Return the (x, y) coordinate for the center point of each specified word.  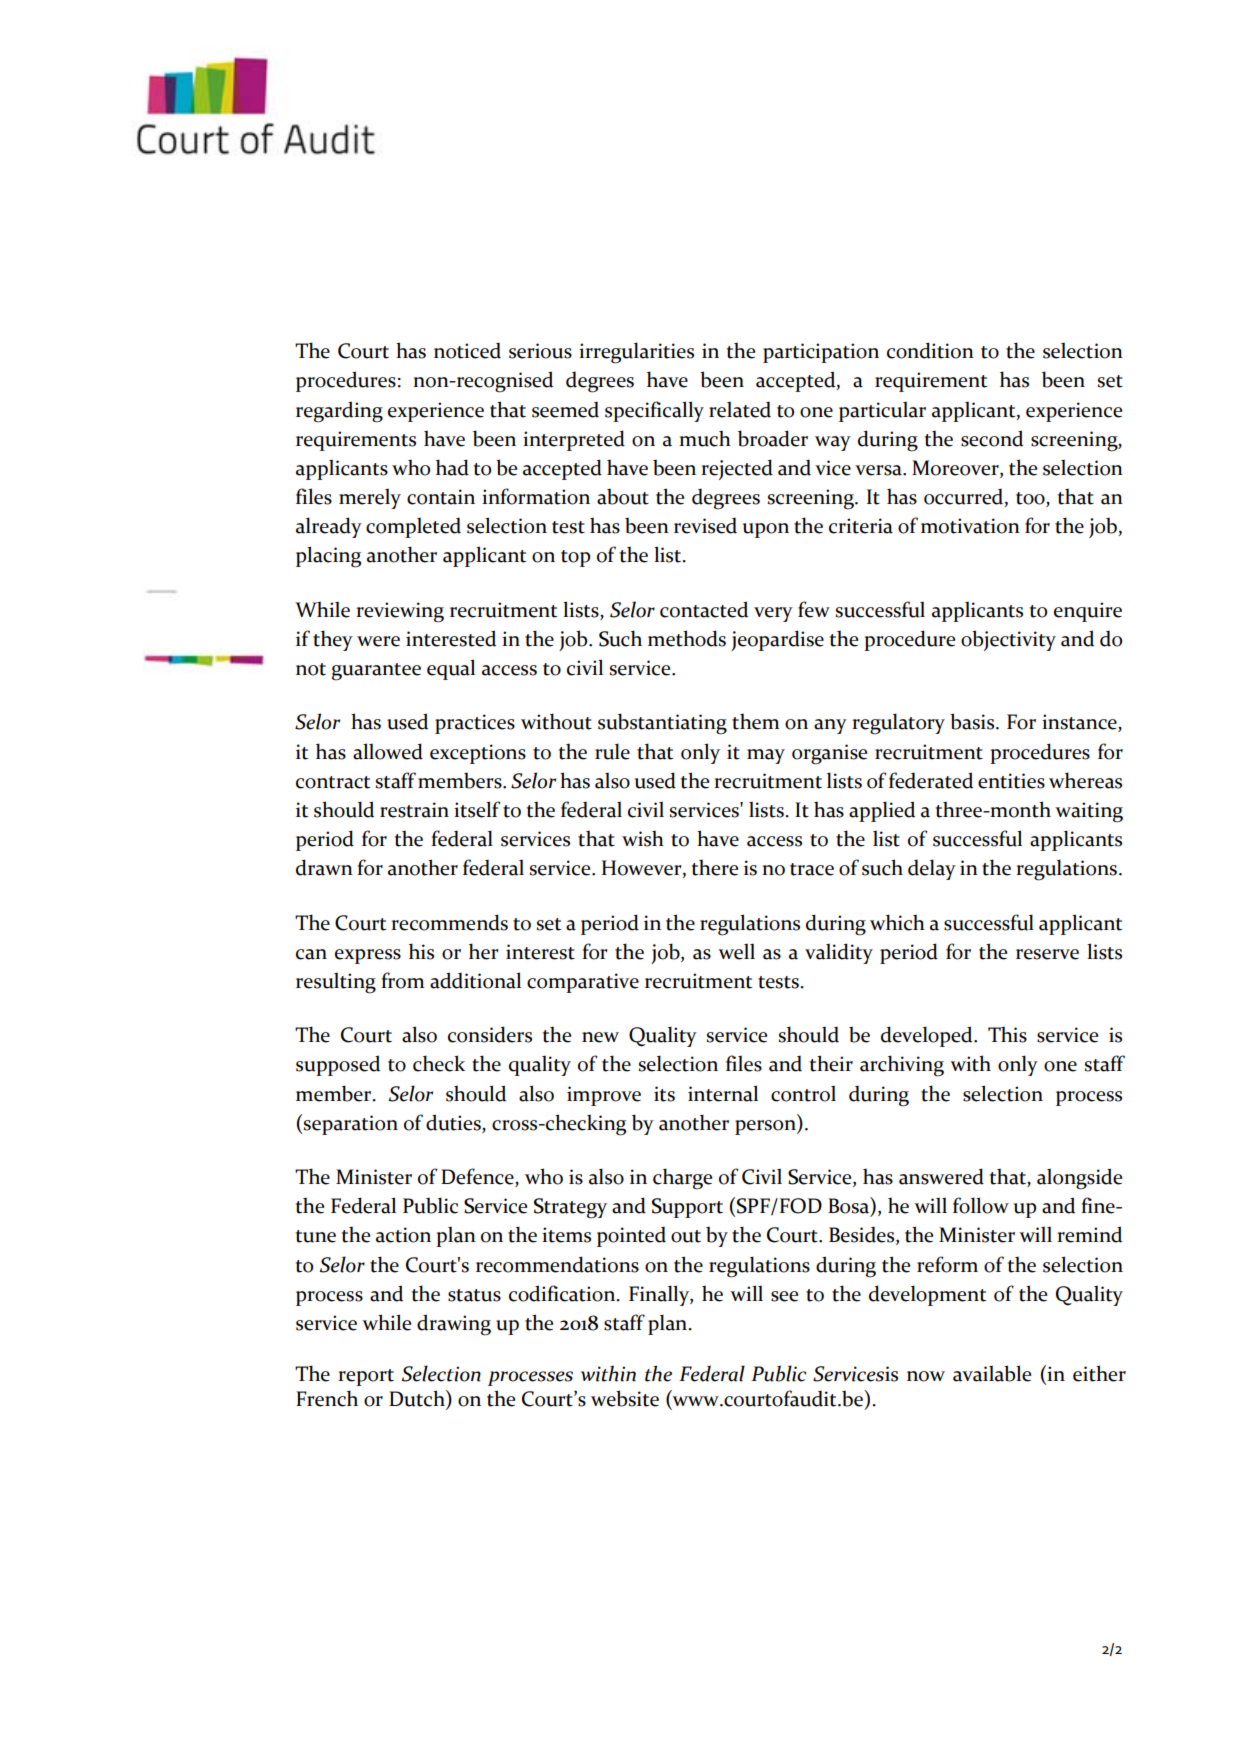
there (714, 868)
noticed (467, 351)
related (740, 410)
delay (932, 869)
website (625, 1398)
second (992, 438)
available (992, 1373)
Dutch (418, 1399)
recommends (449, 922)
